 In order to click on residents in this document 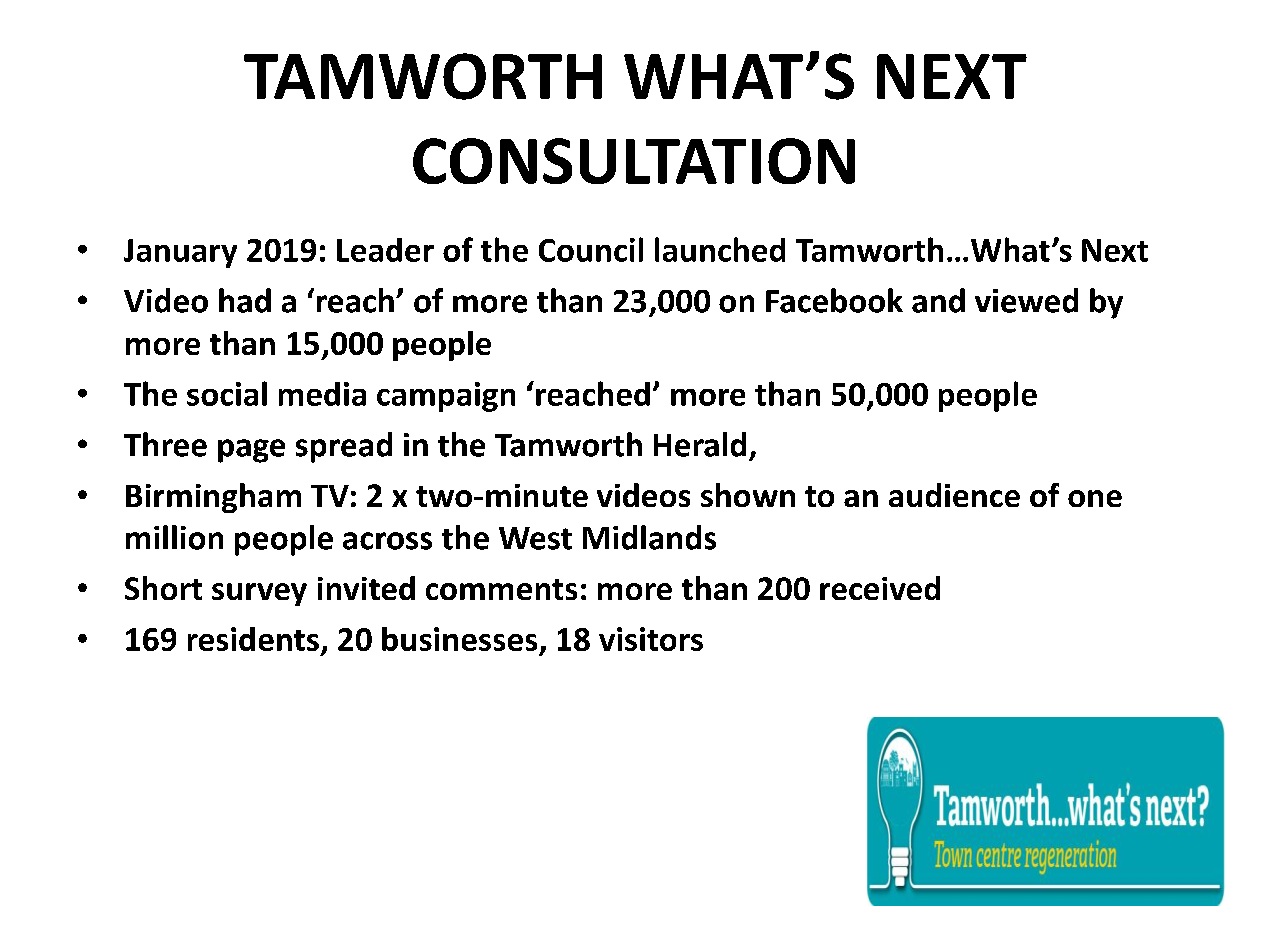, I will do `click(253, 639)`.
